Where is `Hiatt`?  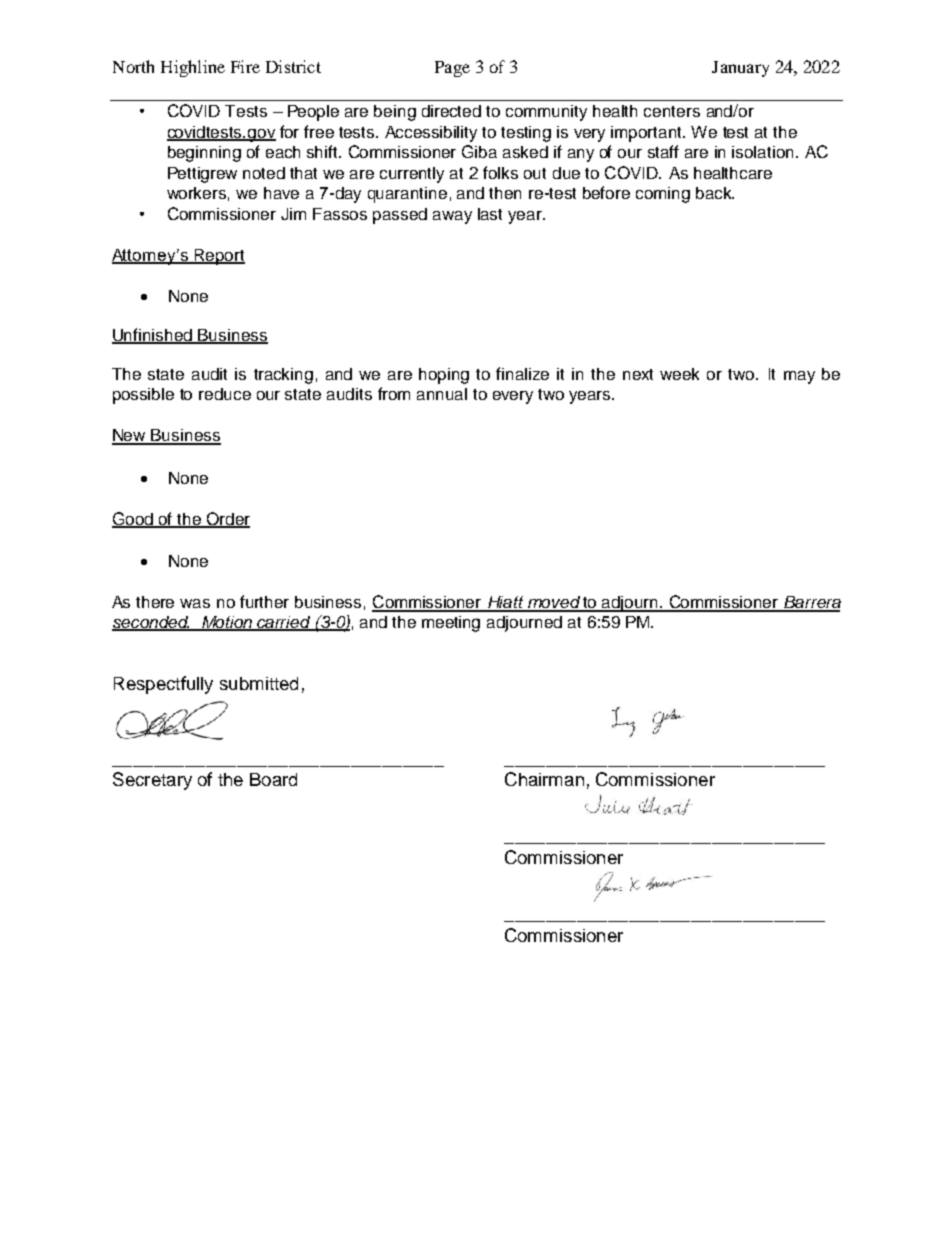 Hiatt is located at coordinates (505, 603).
